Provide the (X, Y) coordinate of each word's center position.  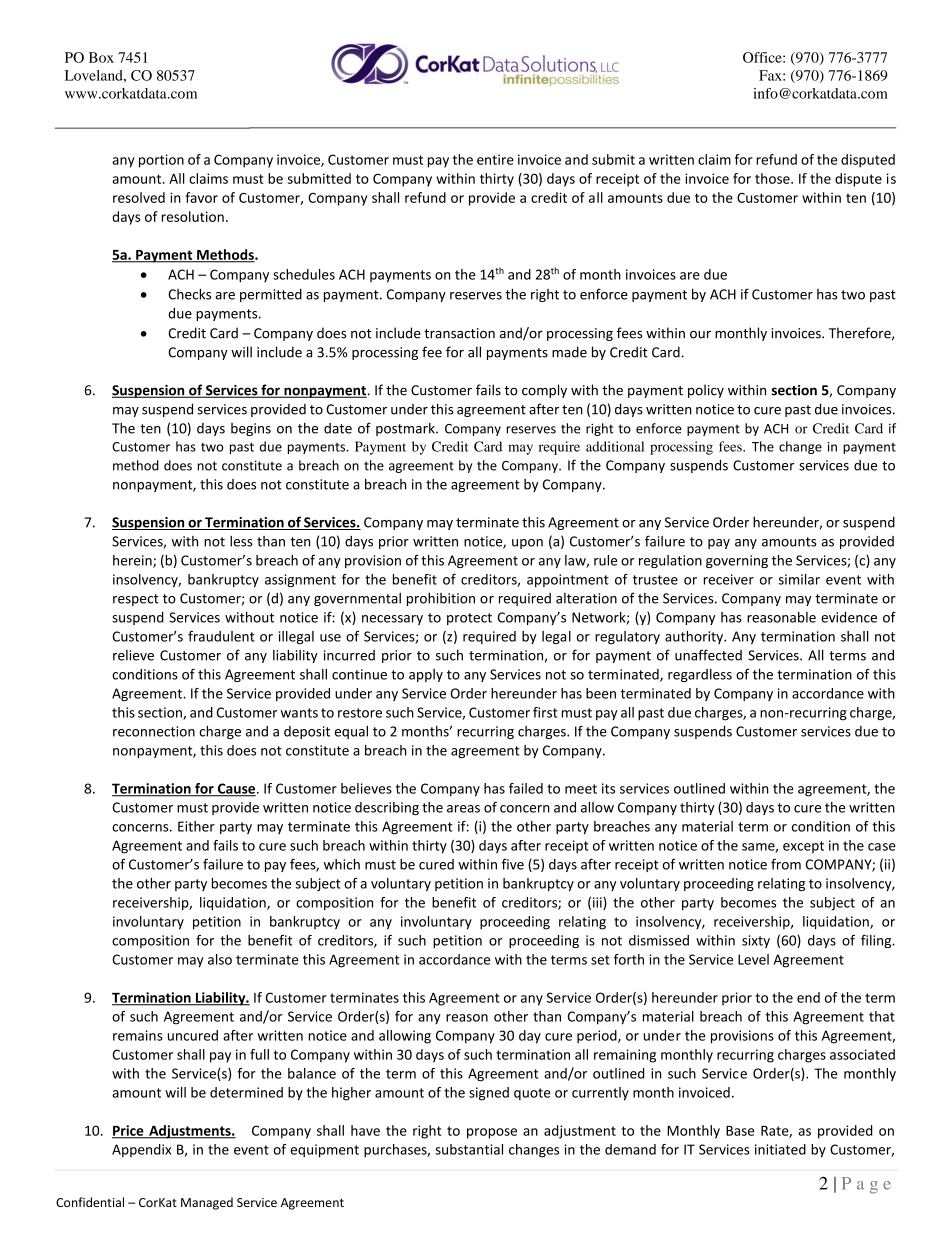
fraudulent (221, 636)
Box (101, 57)
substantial (469, 1149)
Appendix (141, 1151)
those (773, 178)
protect (469, 619)
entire (495, 159)
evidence (849, 617)
